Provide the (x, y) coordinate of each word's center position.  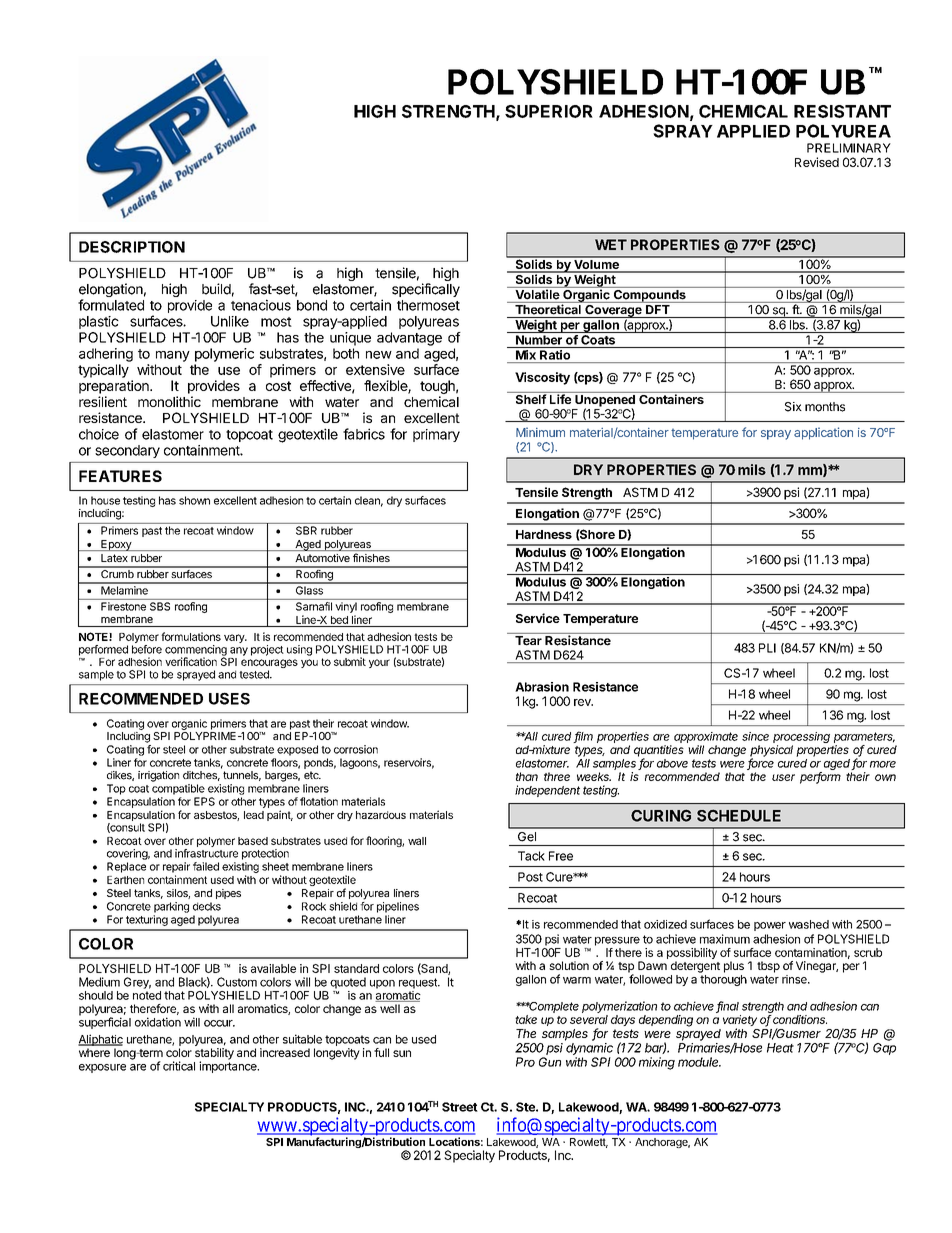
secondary (127, 451)
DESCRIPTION (132, 247)
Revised (817, 162)
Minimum (540, 432)
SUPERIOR (549, 111)
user (783, 777)
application (823, 433)
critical (179, 1066)
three (557, 776)
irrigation (158, 776)
